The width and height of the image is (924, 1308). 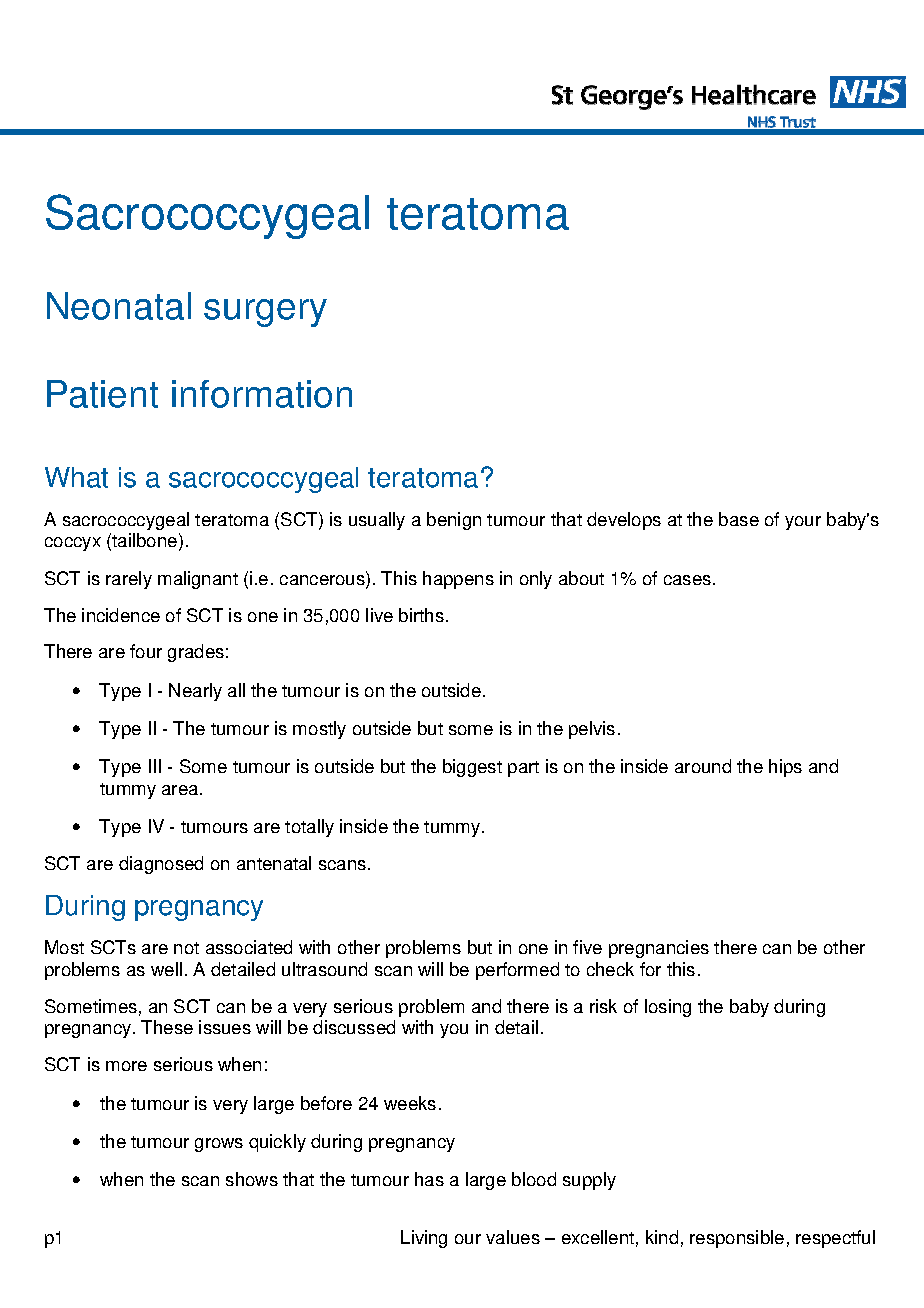 What do you see at coordinates (659, 949) in the image?
I see `pregnancies` at bounding box center [659, 949].
